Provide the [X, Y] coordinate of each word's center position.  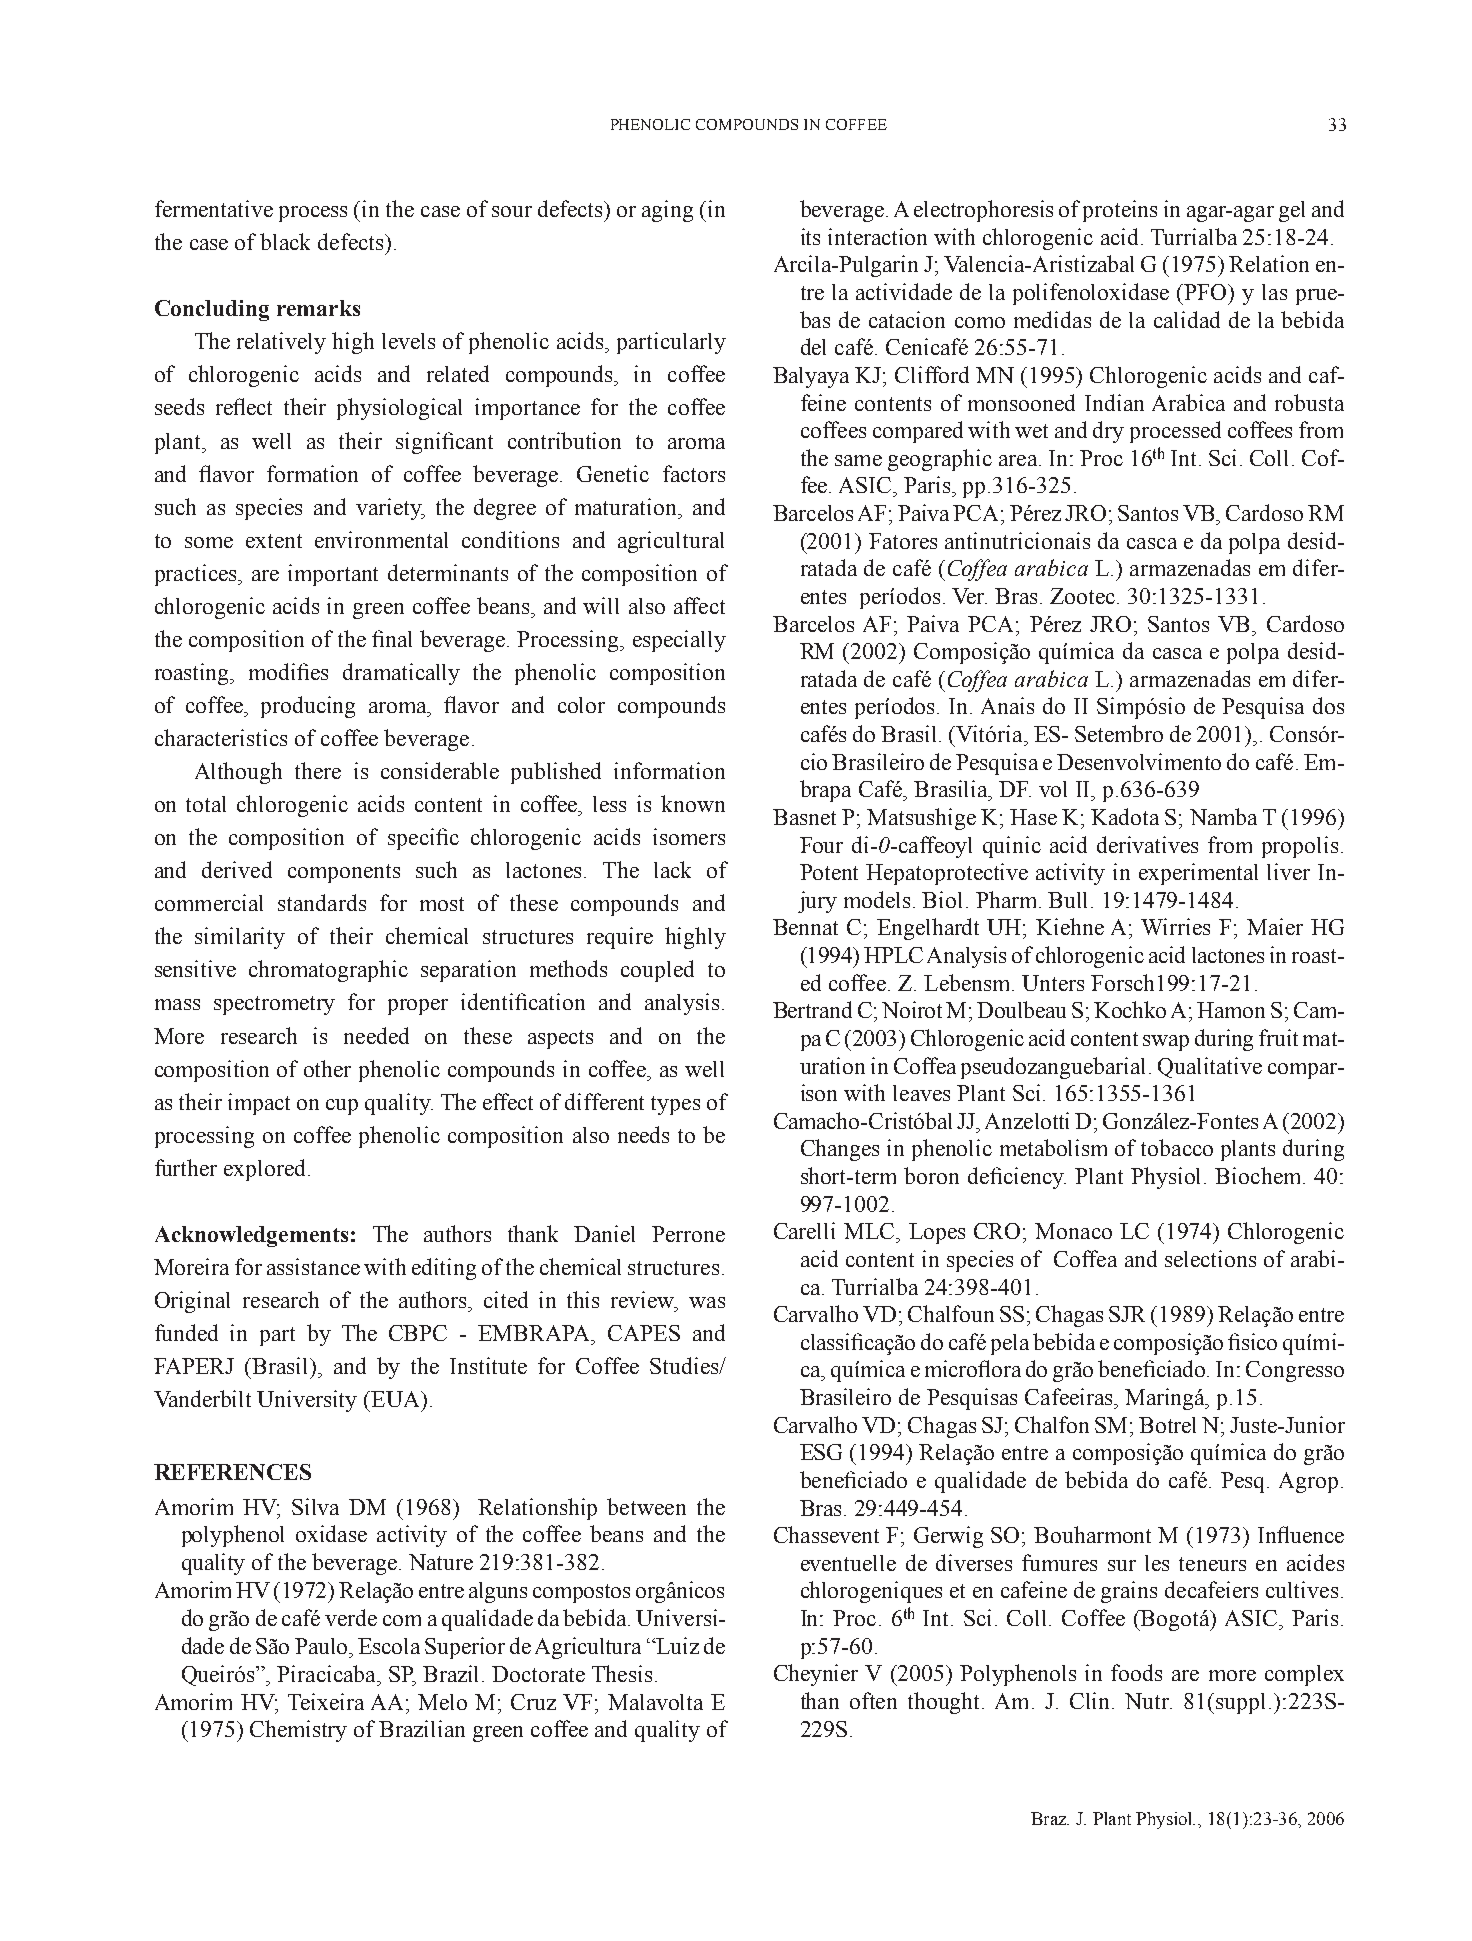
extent [274, 541]
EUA [396, 1399]
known [693, 803]
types [675, 1105]
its [810, 236]
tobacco [1177, 1147]
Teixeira [326, 1701]
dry [1108, 432]
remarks [318, 308]
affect [699, 605]
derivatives [1147, 844]
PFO [1207, 292]
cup [342, 1107]
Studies [685, 1365]
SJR [1127, 1314]
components [344, 873]
